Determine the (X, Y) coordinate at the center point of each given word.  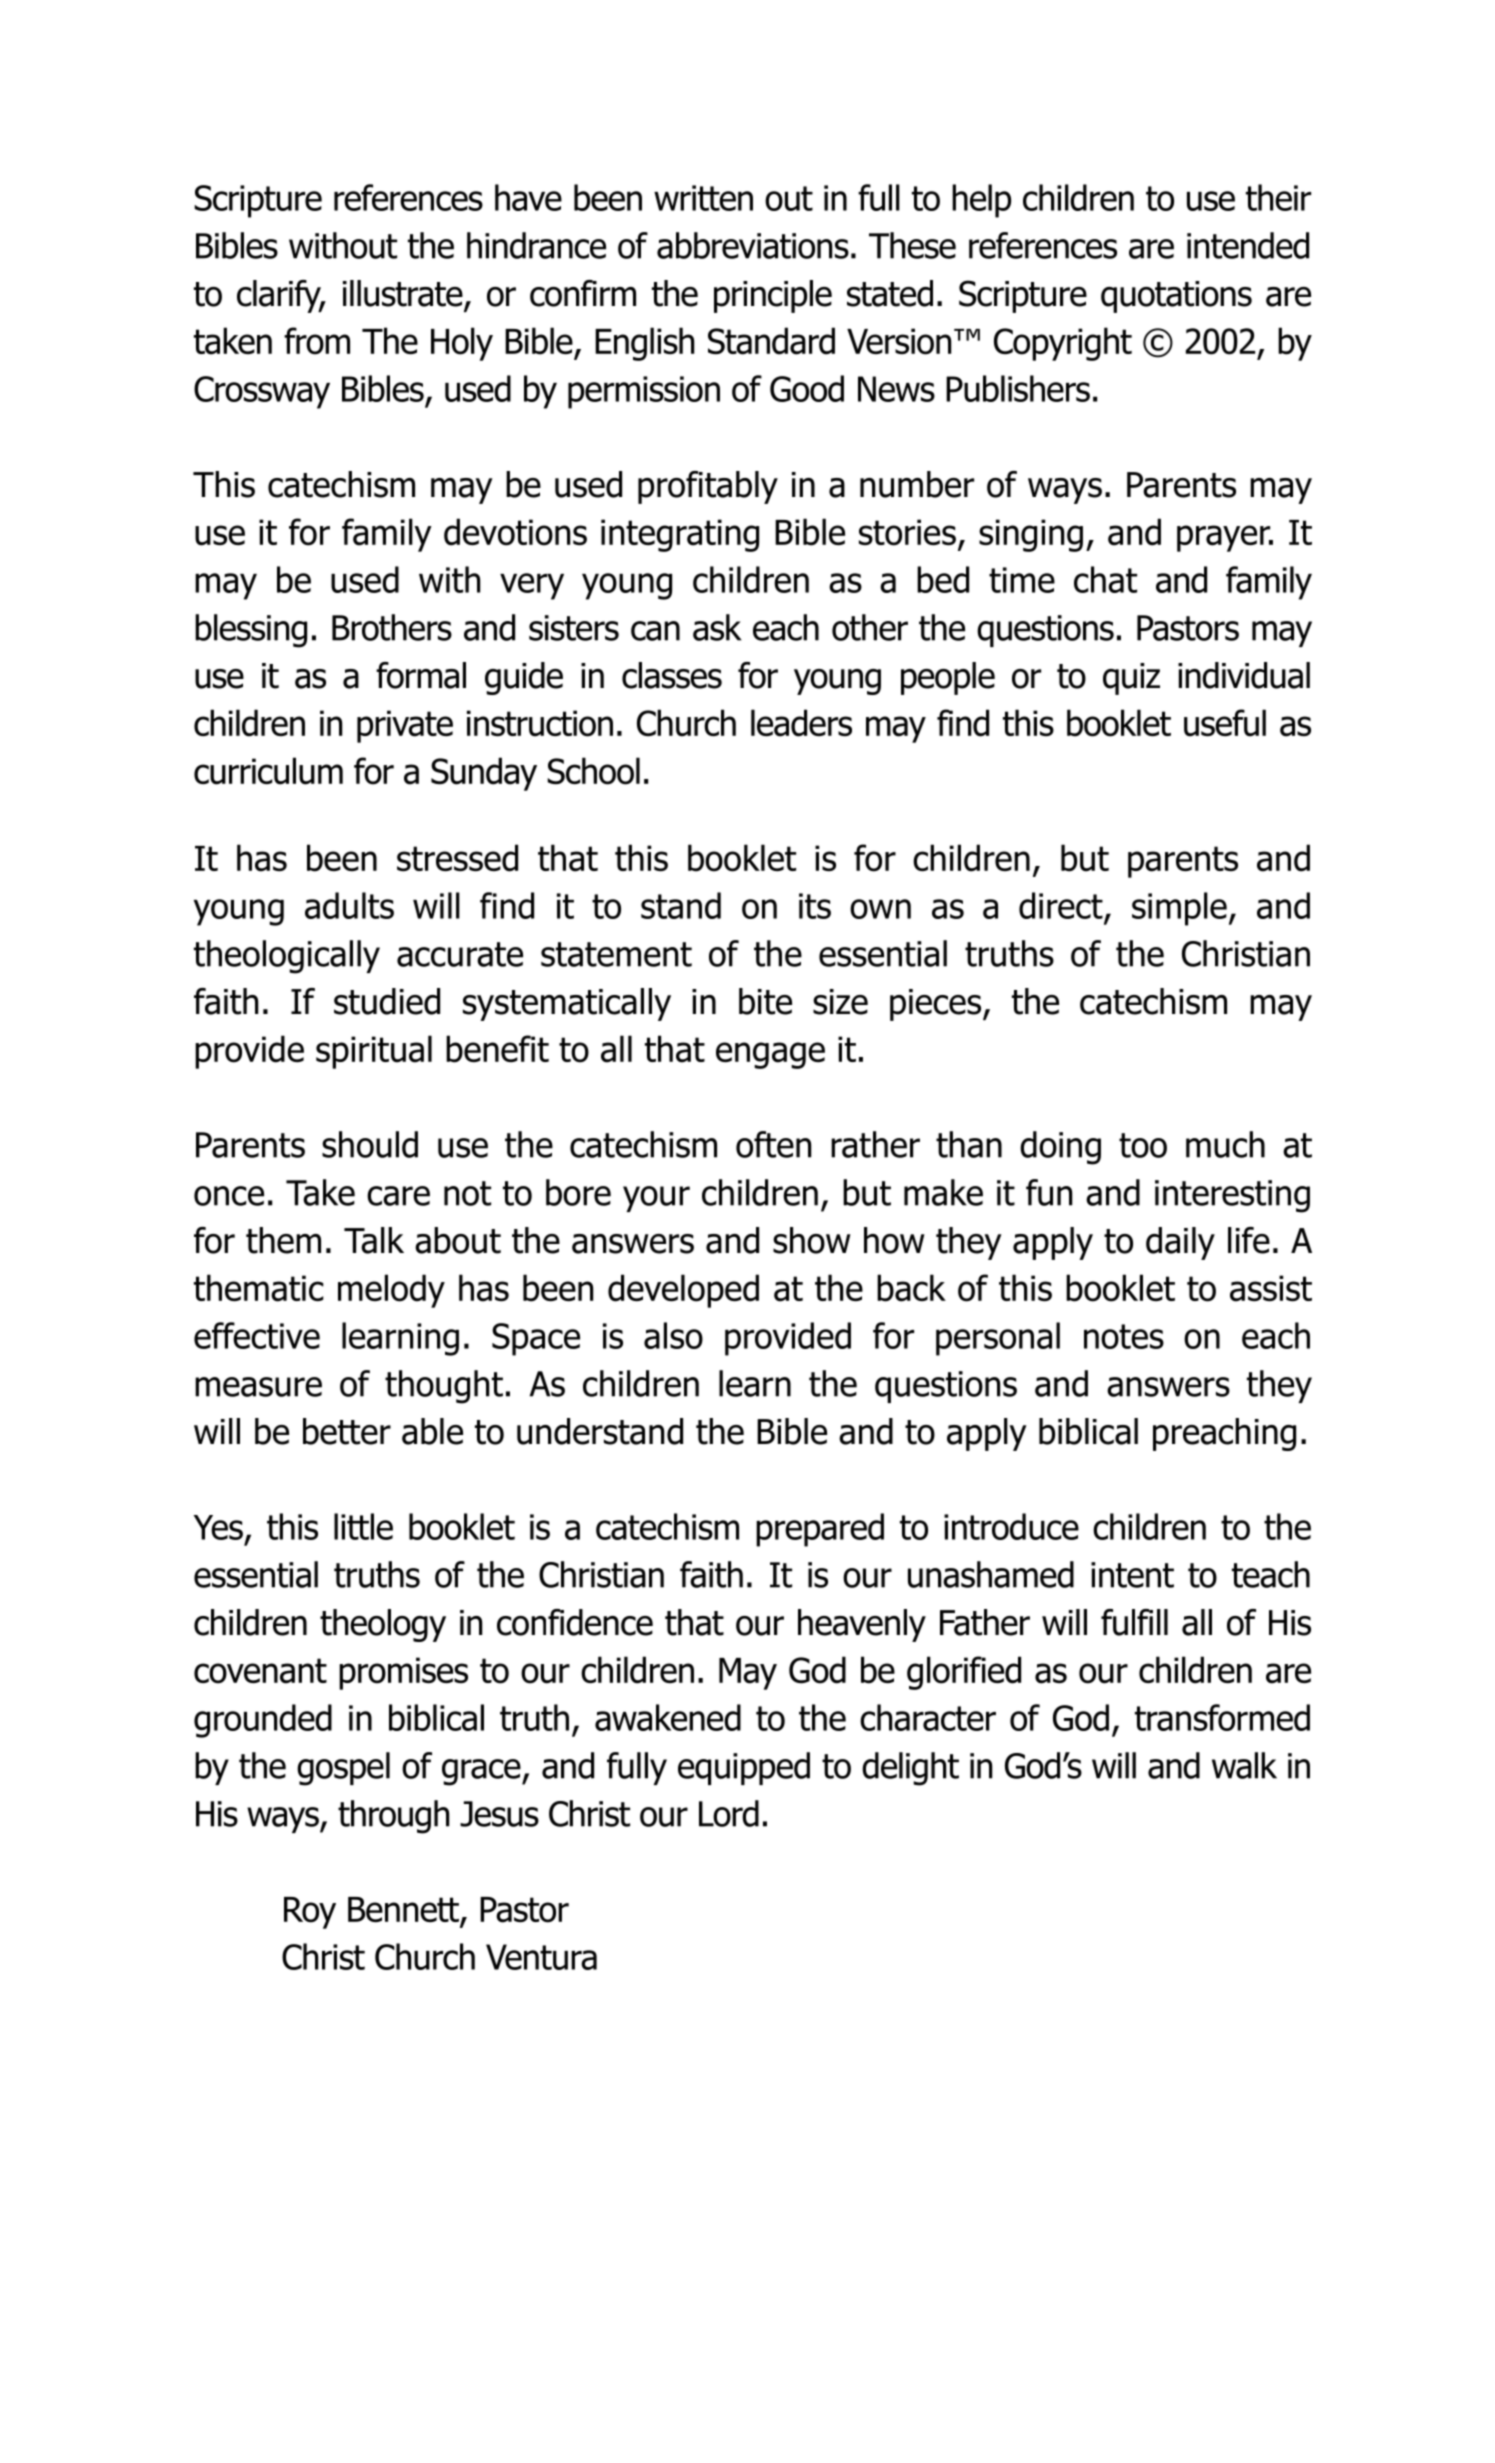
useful (1225, 723)
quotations (1176, 297)
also (673, 1335)
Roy (310, 1913)
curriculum (268, 771)
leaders (801, 723)
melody (391, 1291)
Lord (729, 1813)
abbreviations (753, 245)
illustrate (404, 294)
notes (1124, 1336)
